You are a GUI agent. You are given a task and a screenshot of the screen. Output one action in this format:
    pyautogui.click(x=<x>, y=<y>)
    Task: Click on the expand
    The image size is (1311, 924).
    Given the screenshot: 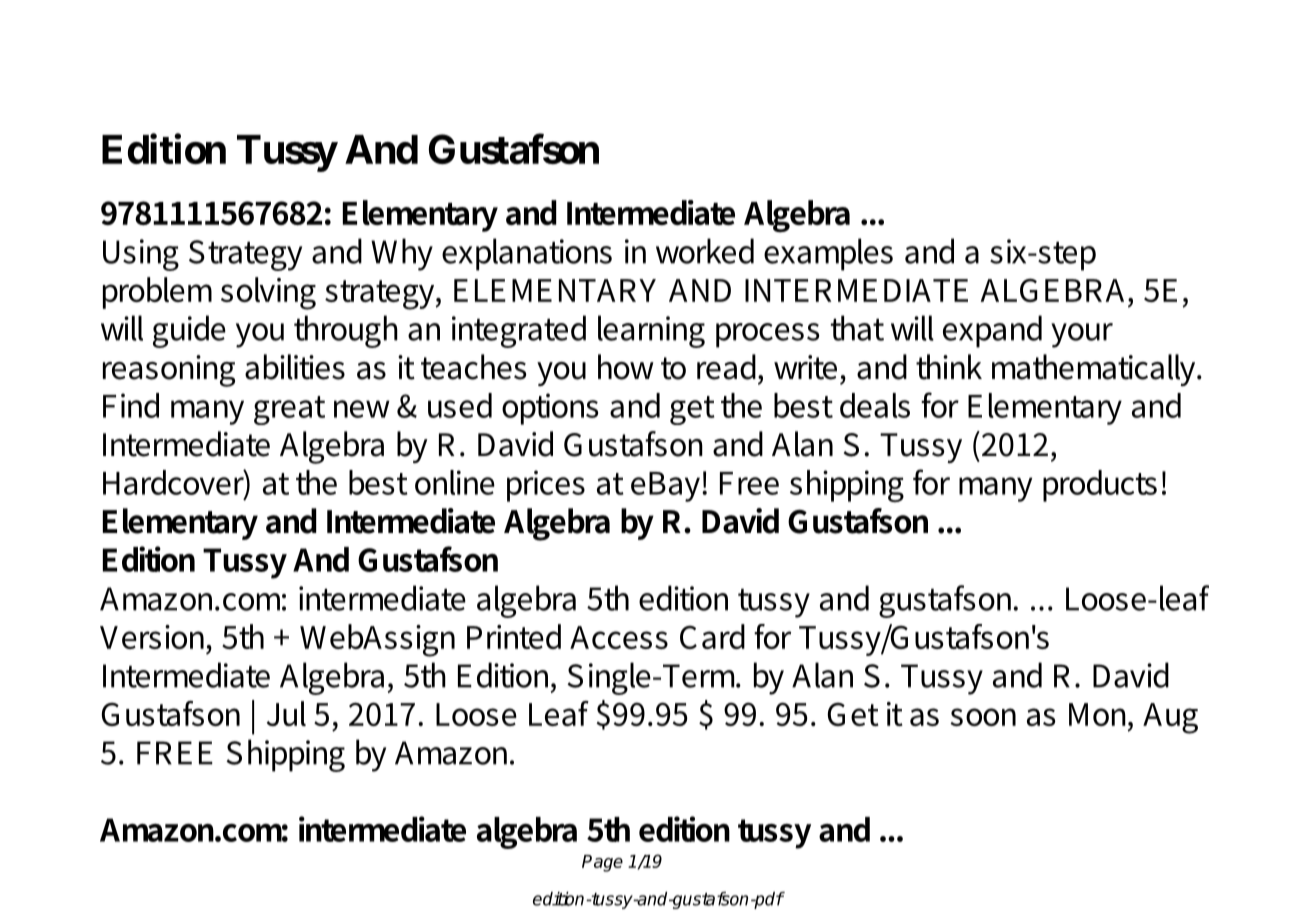 What is the action you would take?
    pyautogui.click(x=992, y=331)
